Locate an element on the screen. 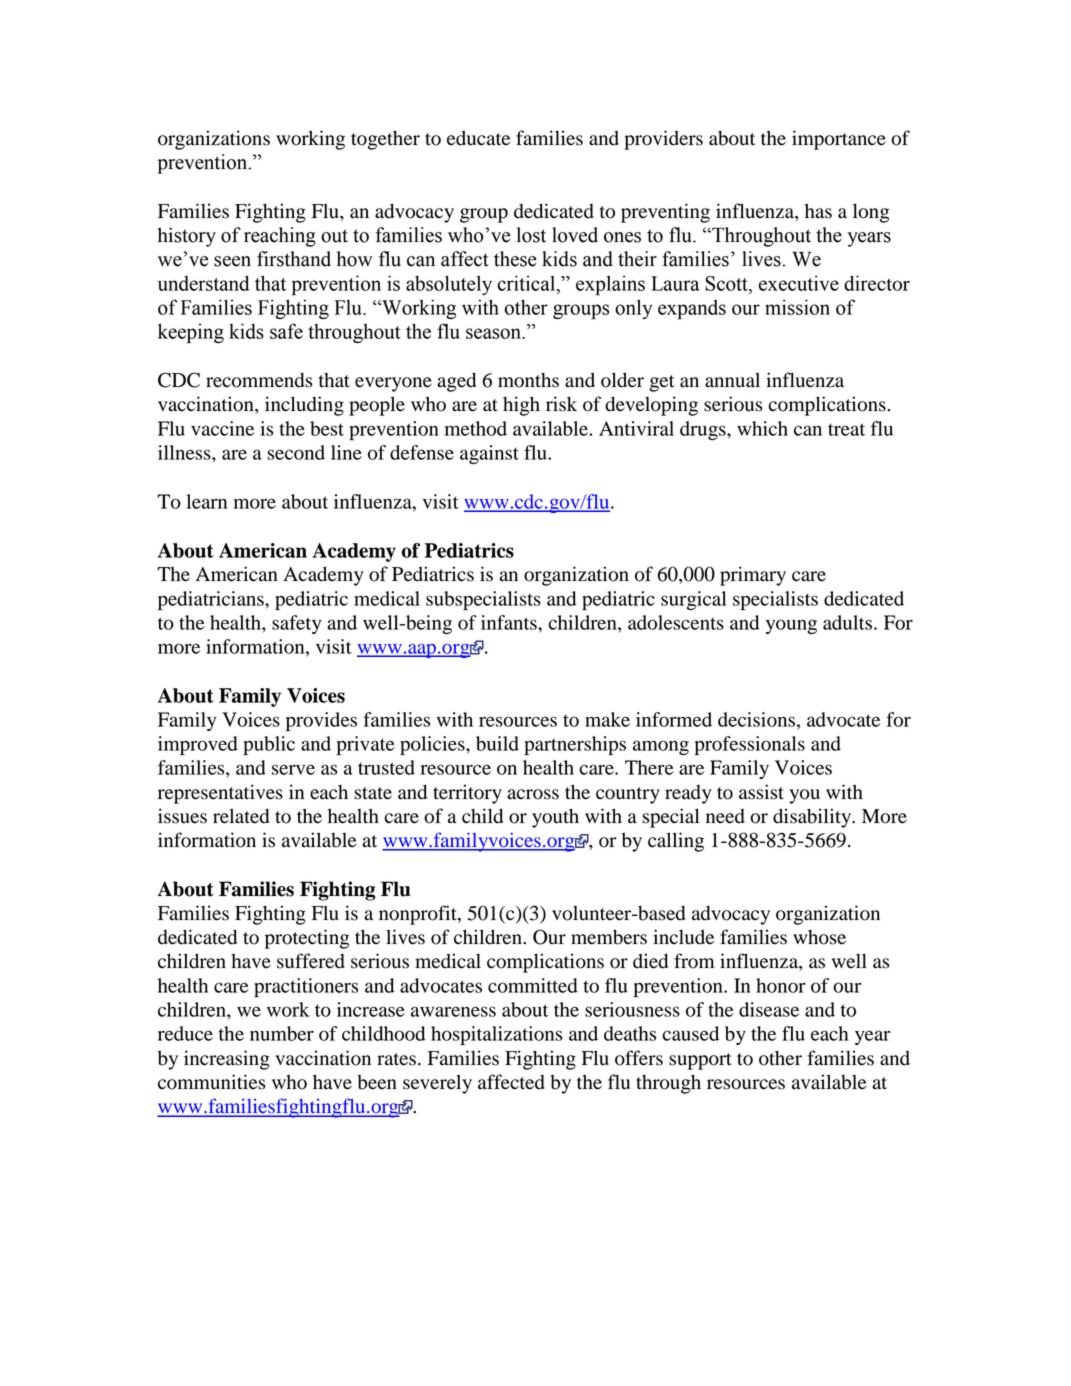 The height and width of the screenshot is (1386, 1071). number is located at coordinates (282, 1033).
